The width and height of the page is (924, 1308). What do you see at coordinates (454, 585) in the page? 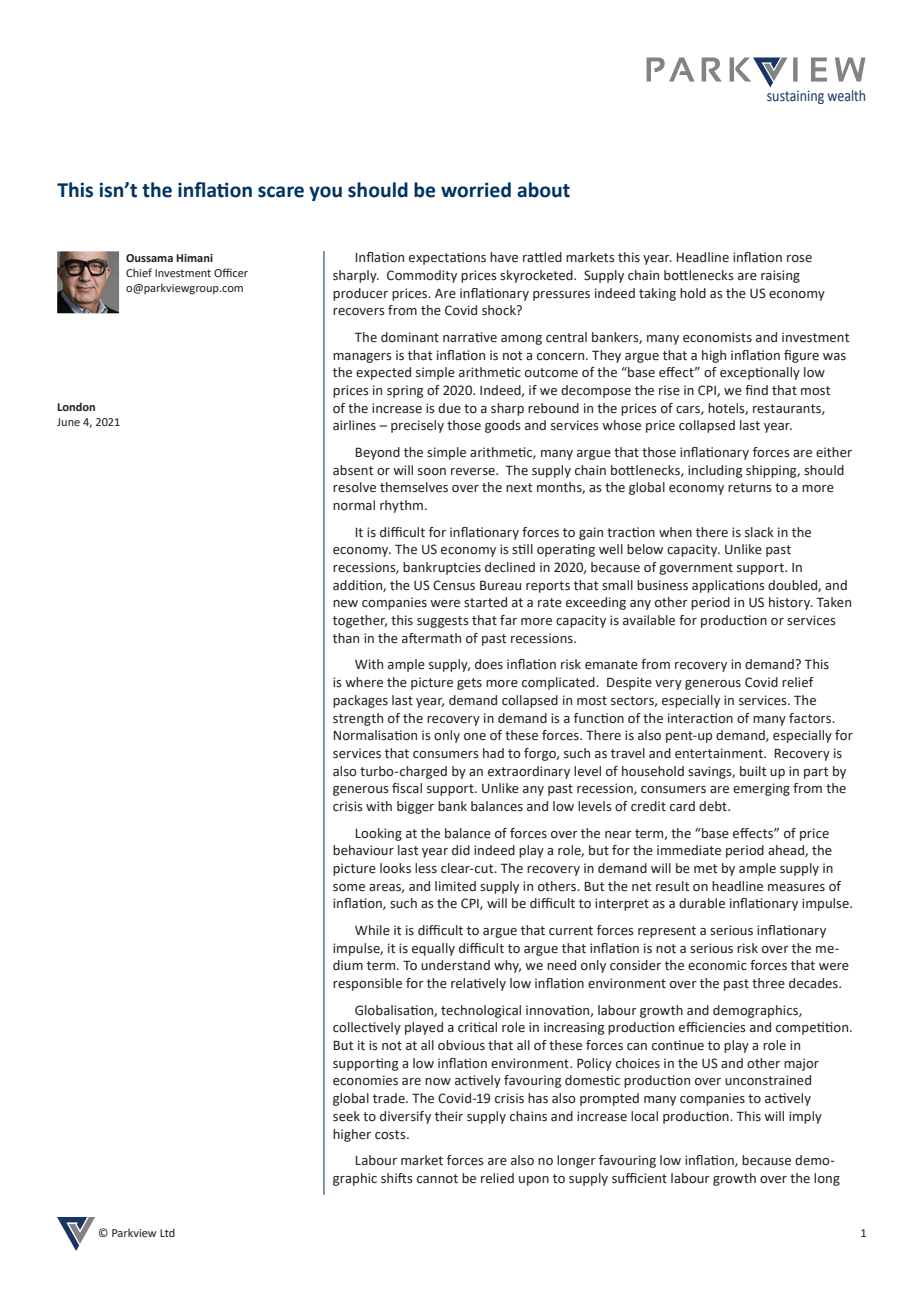
I see `Census` at bounding box center [454, 585].
